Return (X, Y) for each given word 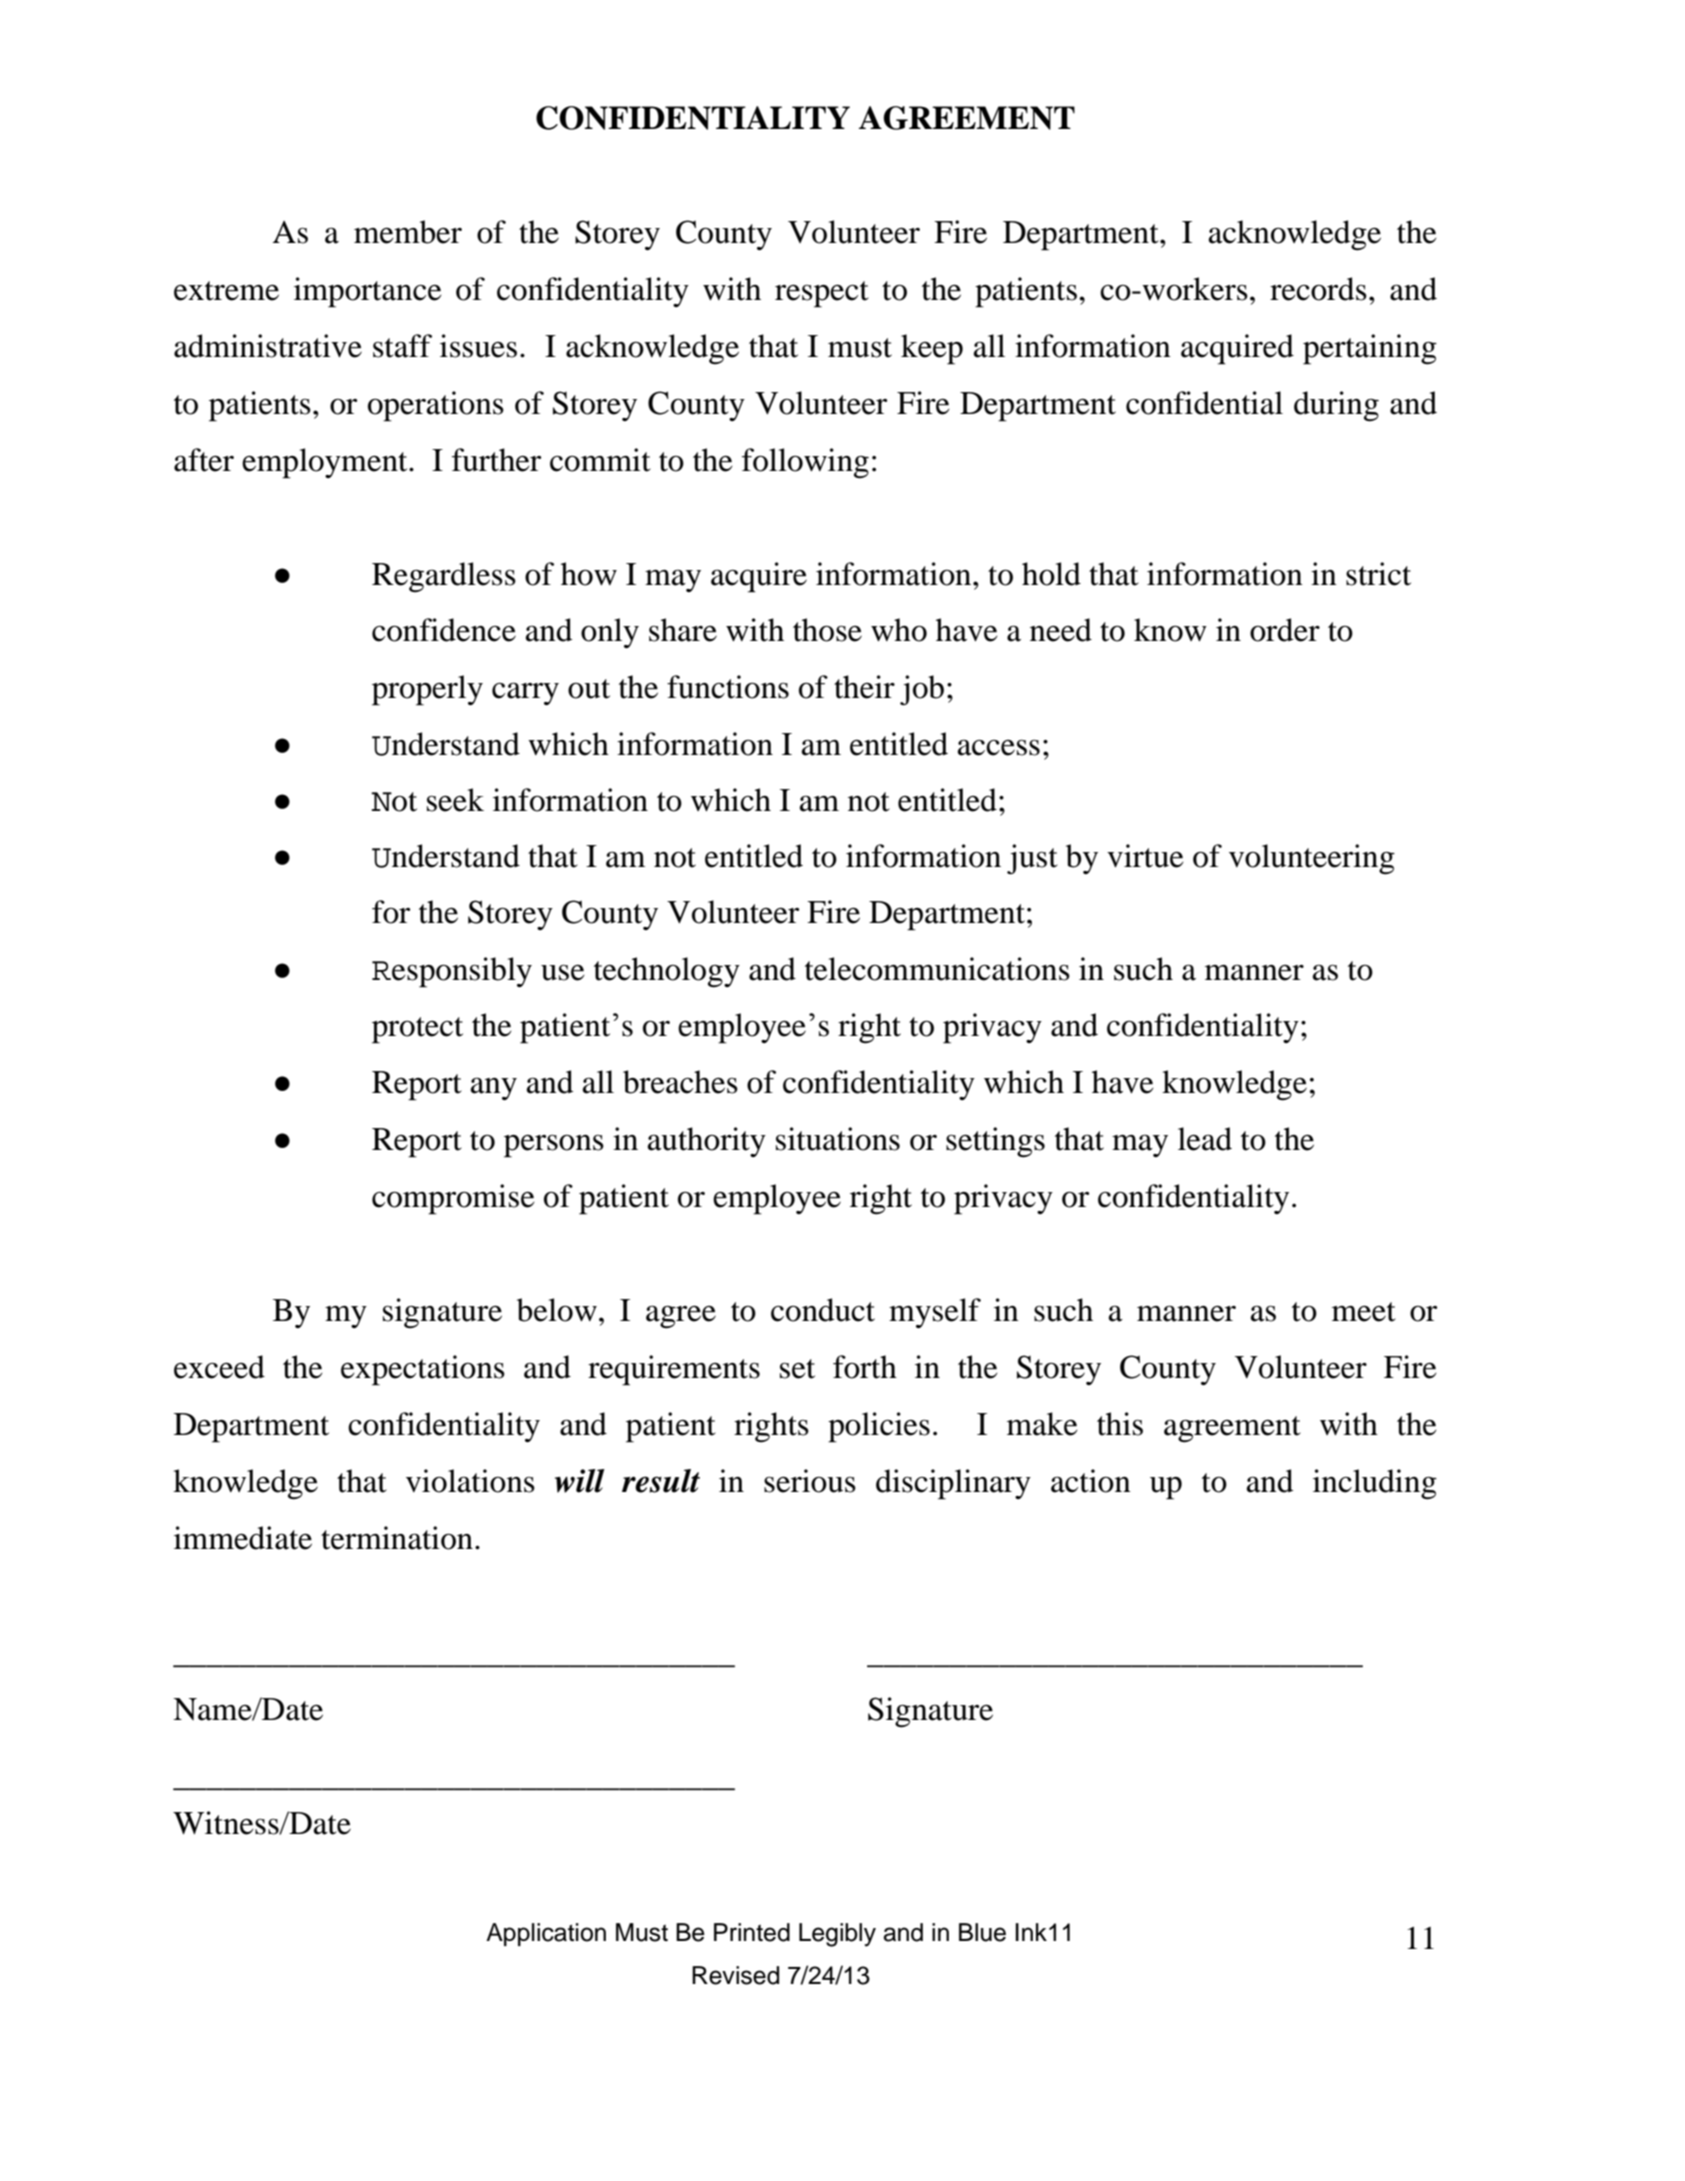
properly (427, 690)
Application (546, 1934)
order (1285, 630)
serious (810, 1481)
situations (838, 1139)
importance (368, 292)
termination (397, 1538)
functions (728, 687)
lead (1205, 1139)
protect (417, 1030)
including (1375, 1484)
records (1318, 289)
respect (822, 294)
